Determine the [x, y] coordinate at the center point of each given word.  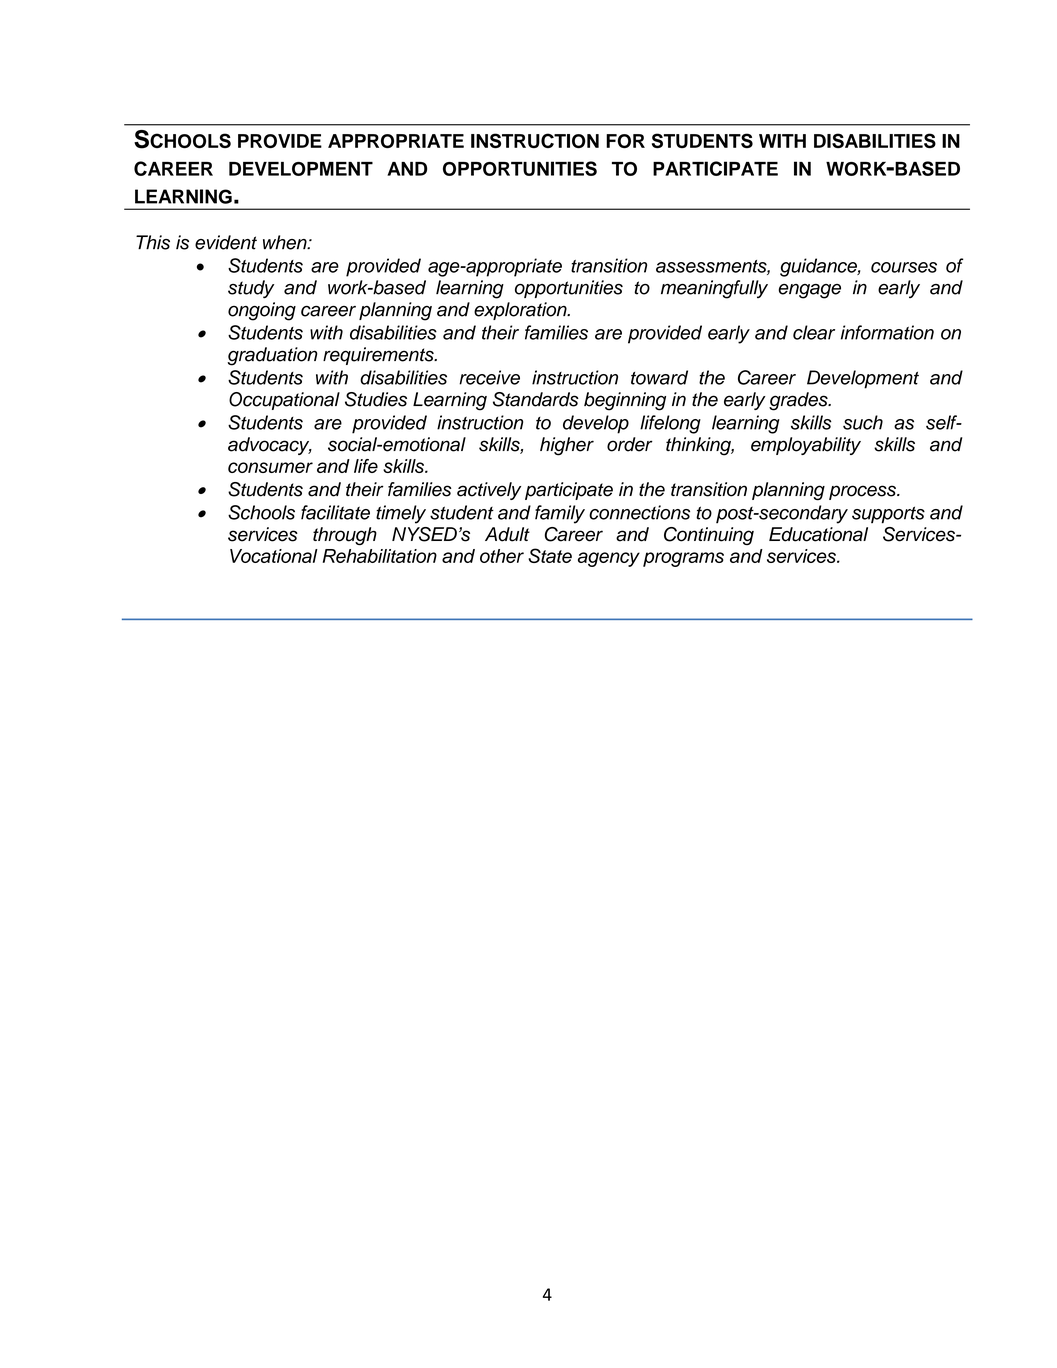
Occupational [284, 401]
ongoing [262, 311]
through [345, 536]
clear [814, 332]
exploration [521, 311]
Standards [536, 399]
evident [226, 242]
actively [489, 491]
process [863, 492]
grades [799, 401]
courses [904, 267]
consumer [270, 467]
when [286, 242]
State [550, 555]
